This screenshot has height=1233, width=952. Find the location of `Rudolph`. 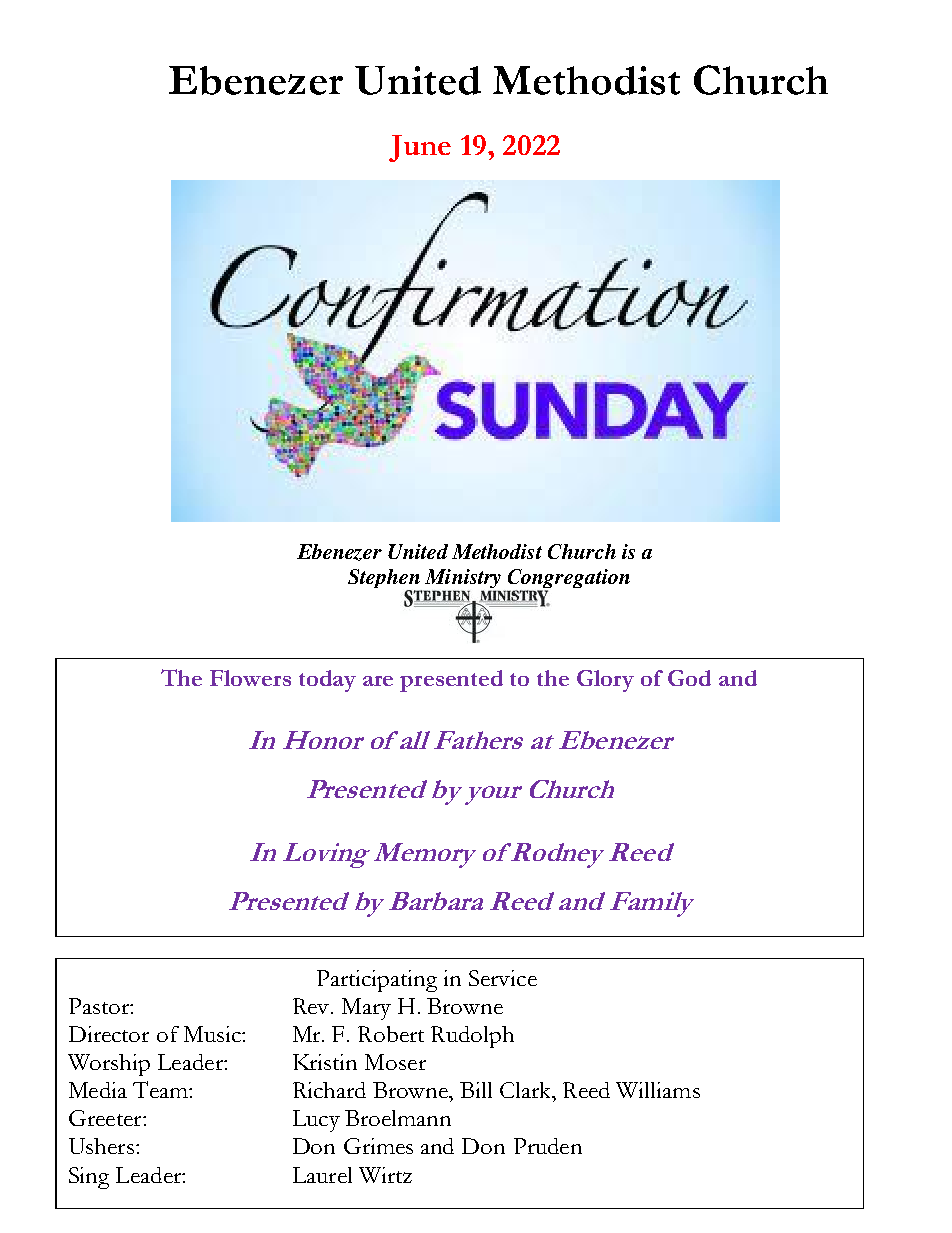

Rudolph is located at coordinates (472, 1037).
